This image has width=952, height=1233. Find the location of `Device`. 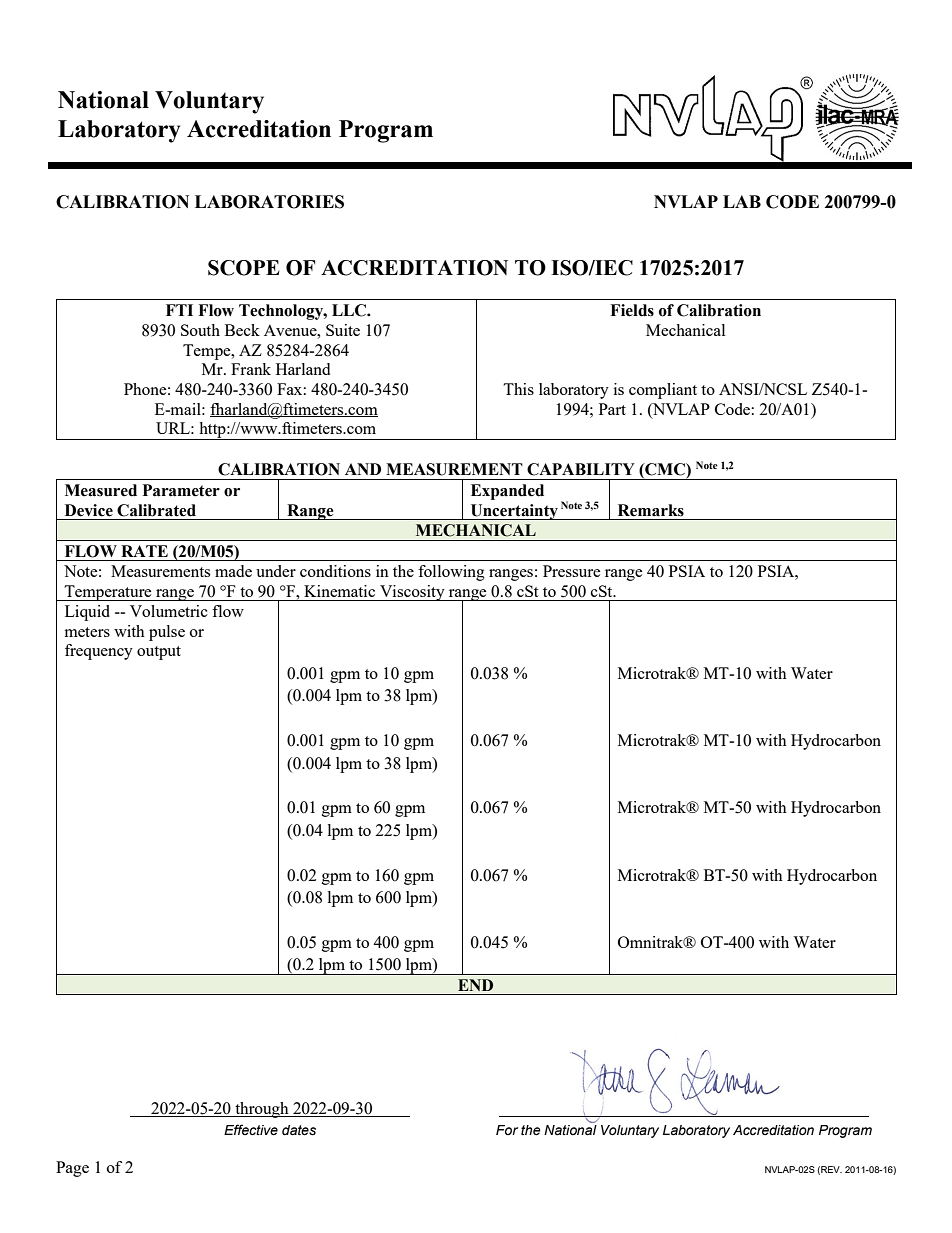

Device is located at coordinates (89, 510).
